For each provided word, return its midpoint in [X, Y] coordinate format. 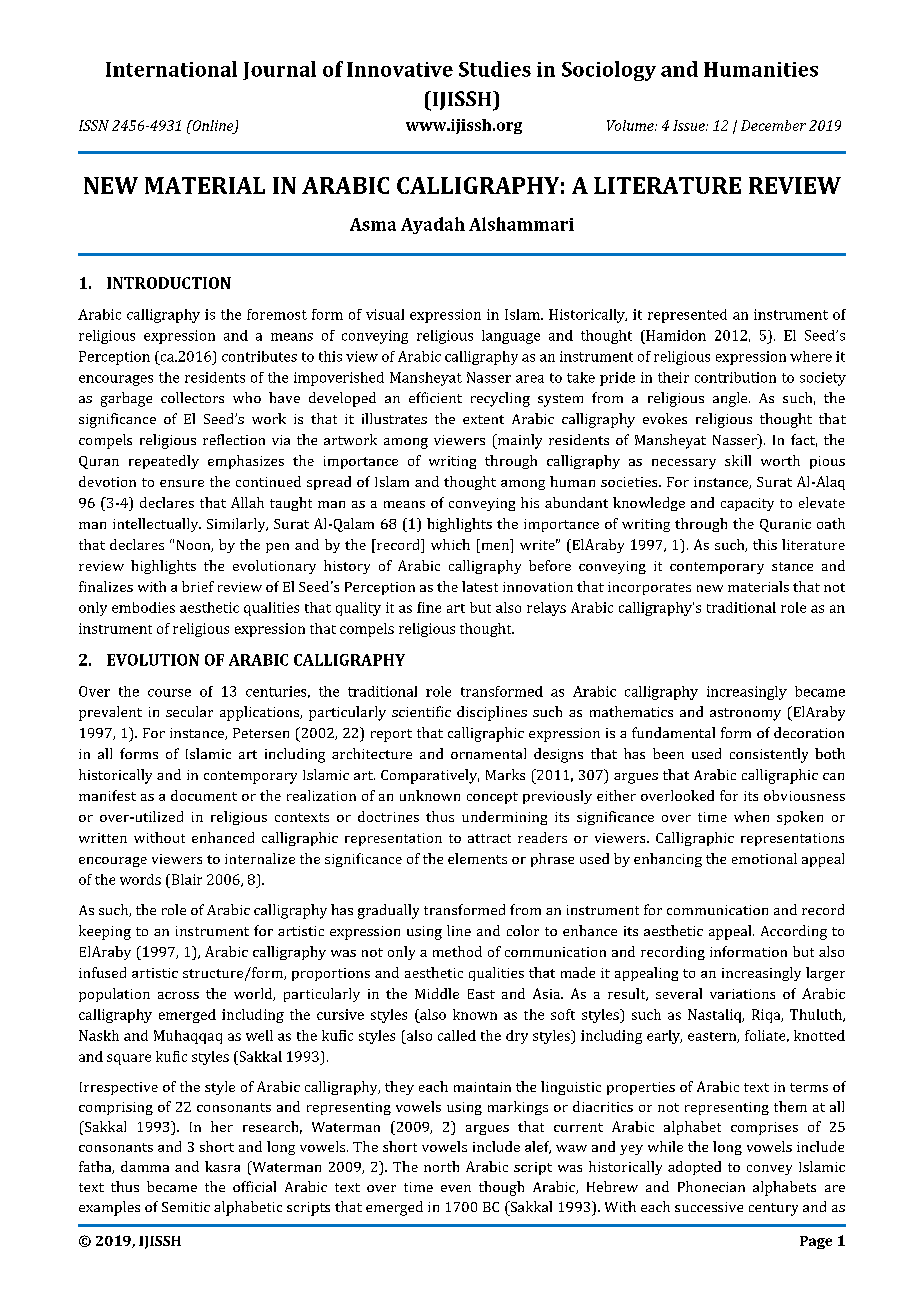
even [456, 1188]
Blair [185, 879]
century [773, 1209]
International [171, 69]
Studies [495, 69]
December [773, 125]
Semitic [186, 1207]
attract [489, 838]
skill [738, 460]
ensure [182, 483]
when [751, 816]
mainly [518, 441]
